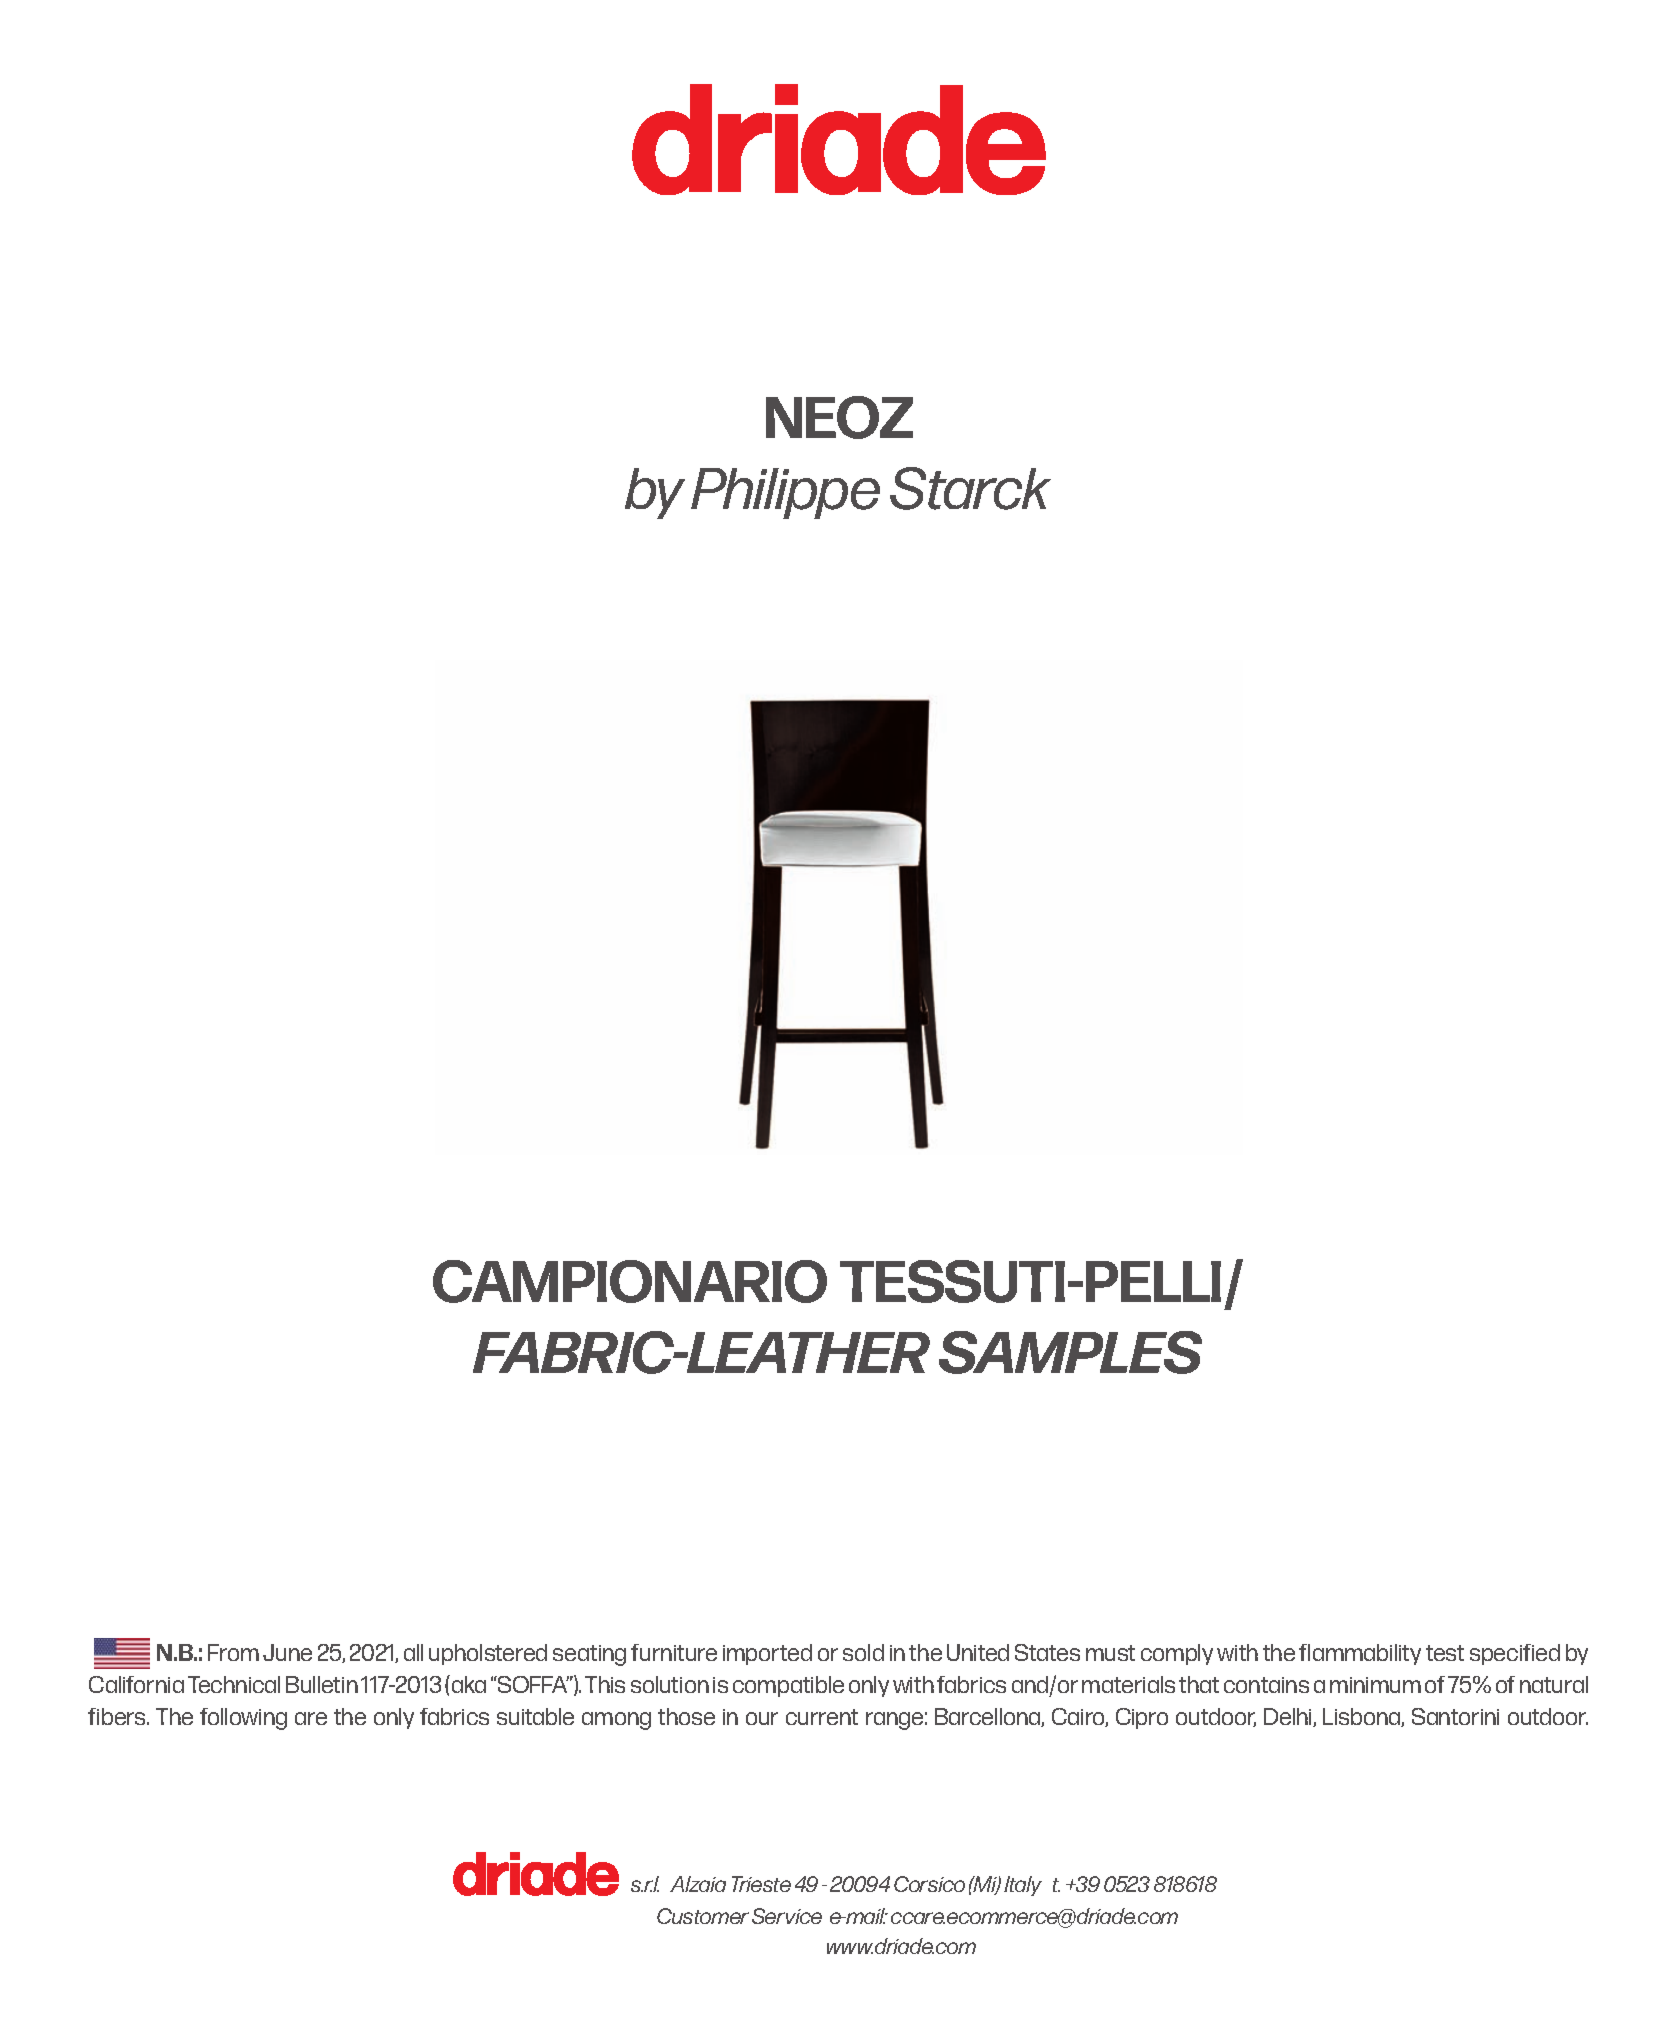  I want to click on following, so click(243, 1719).
